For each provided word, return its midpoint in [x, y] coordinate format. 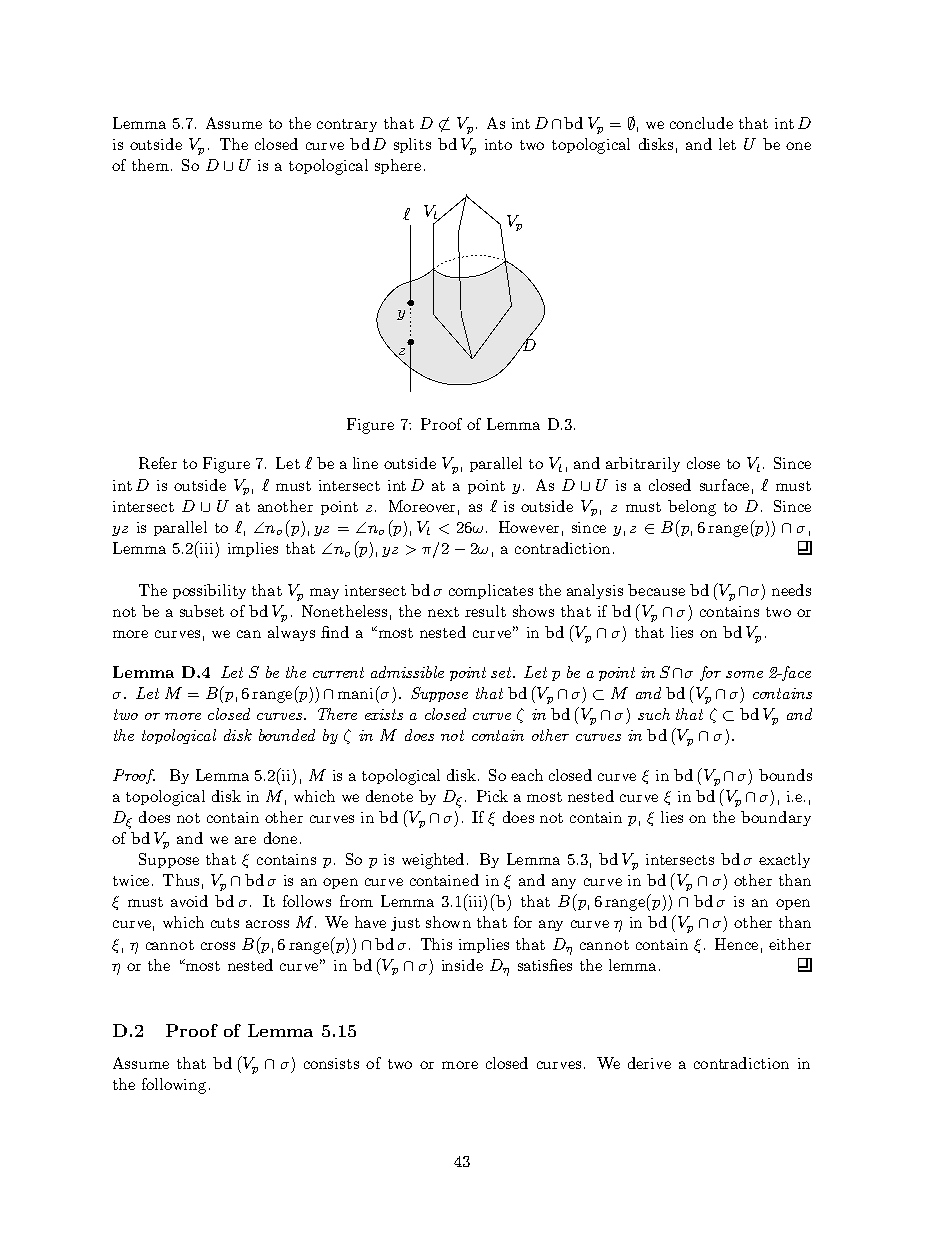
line [365, 463]
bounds [785, 775]
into [498, 144]
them [150, 165]
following [174, 1086]
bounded [287, 735]
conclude [701, 123]
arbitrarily [643, 464]
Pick [492, 796]
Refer [158, 463]
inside [462, 965]
